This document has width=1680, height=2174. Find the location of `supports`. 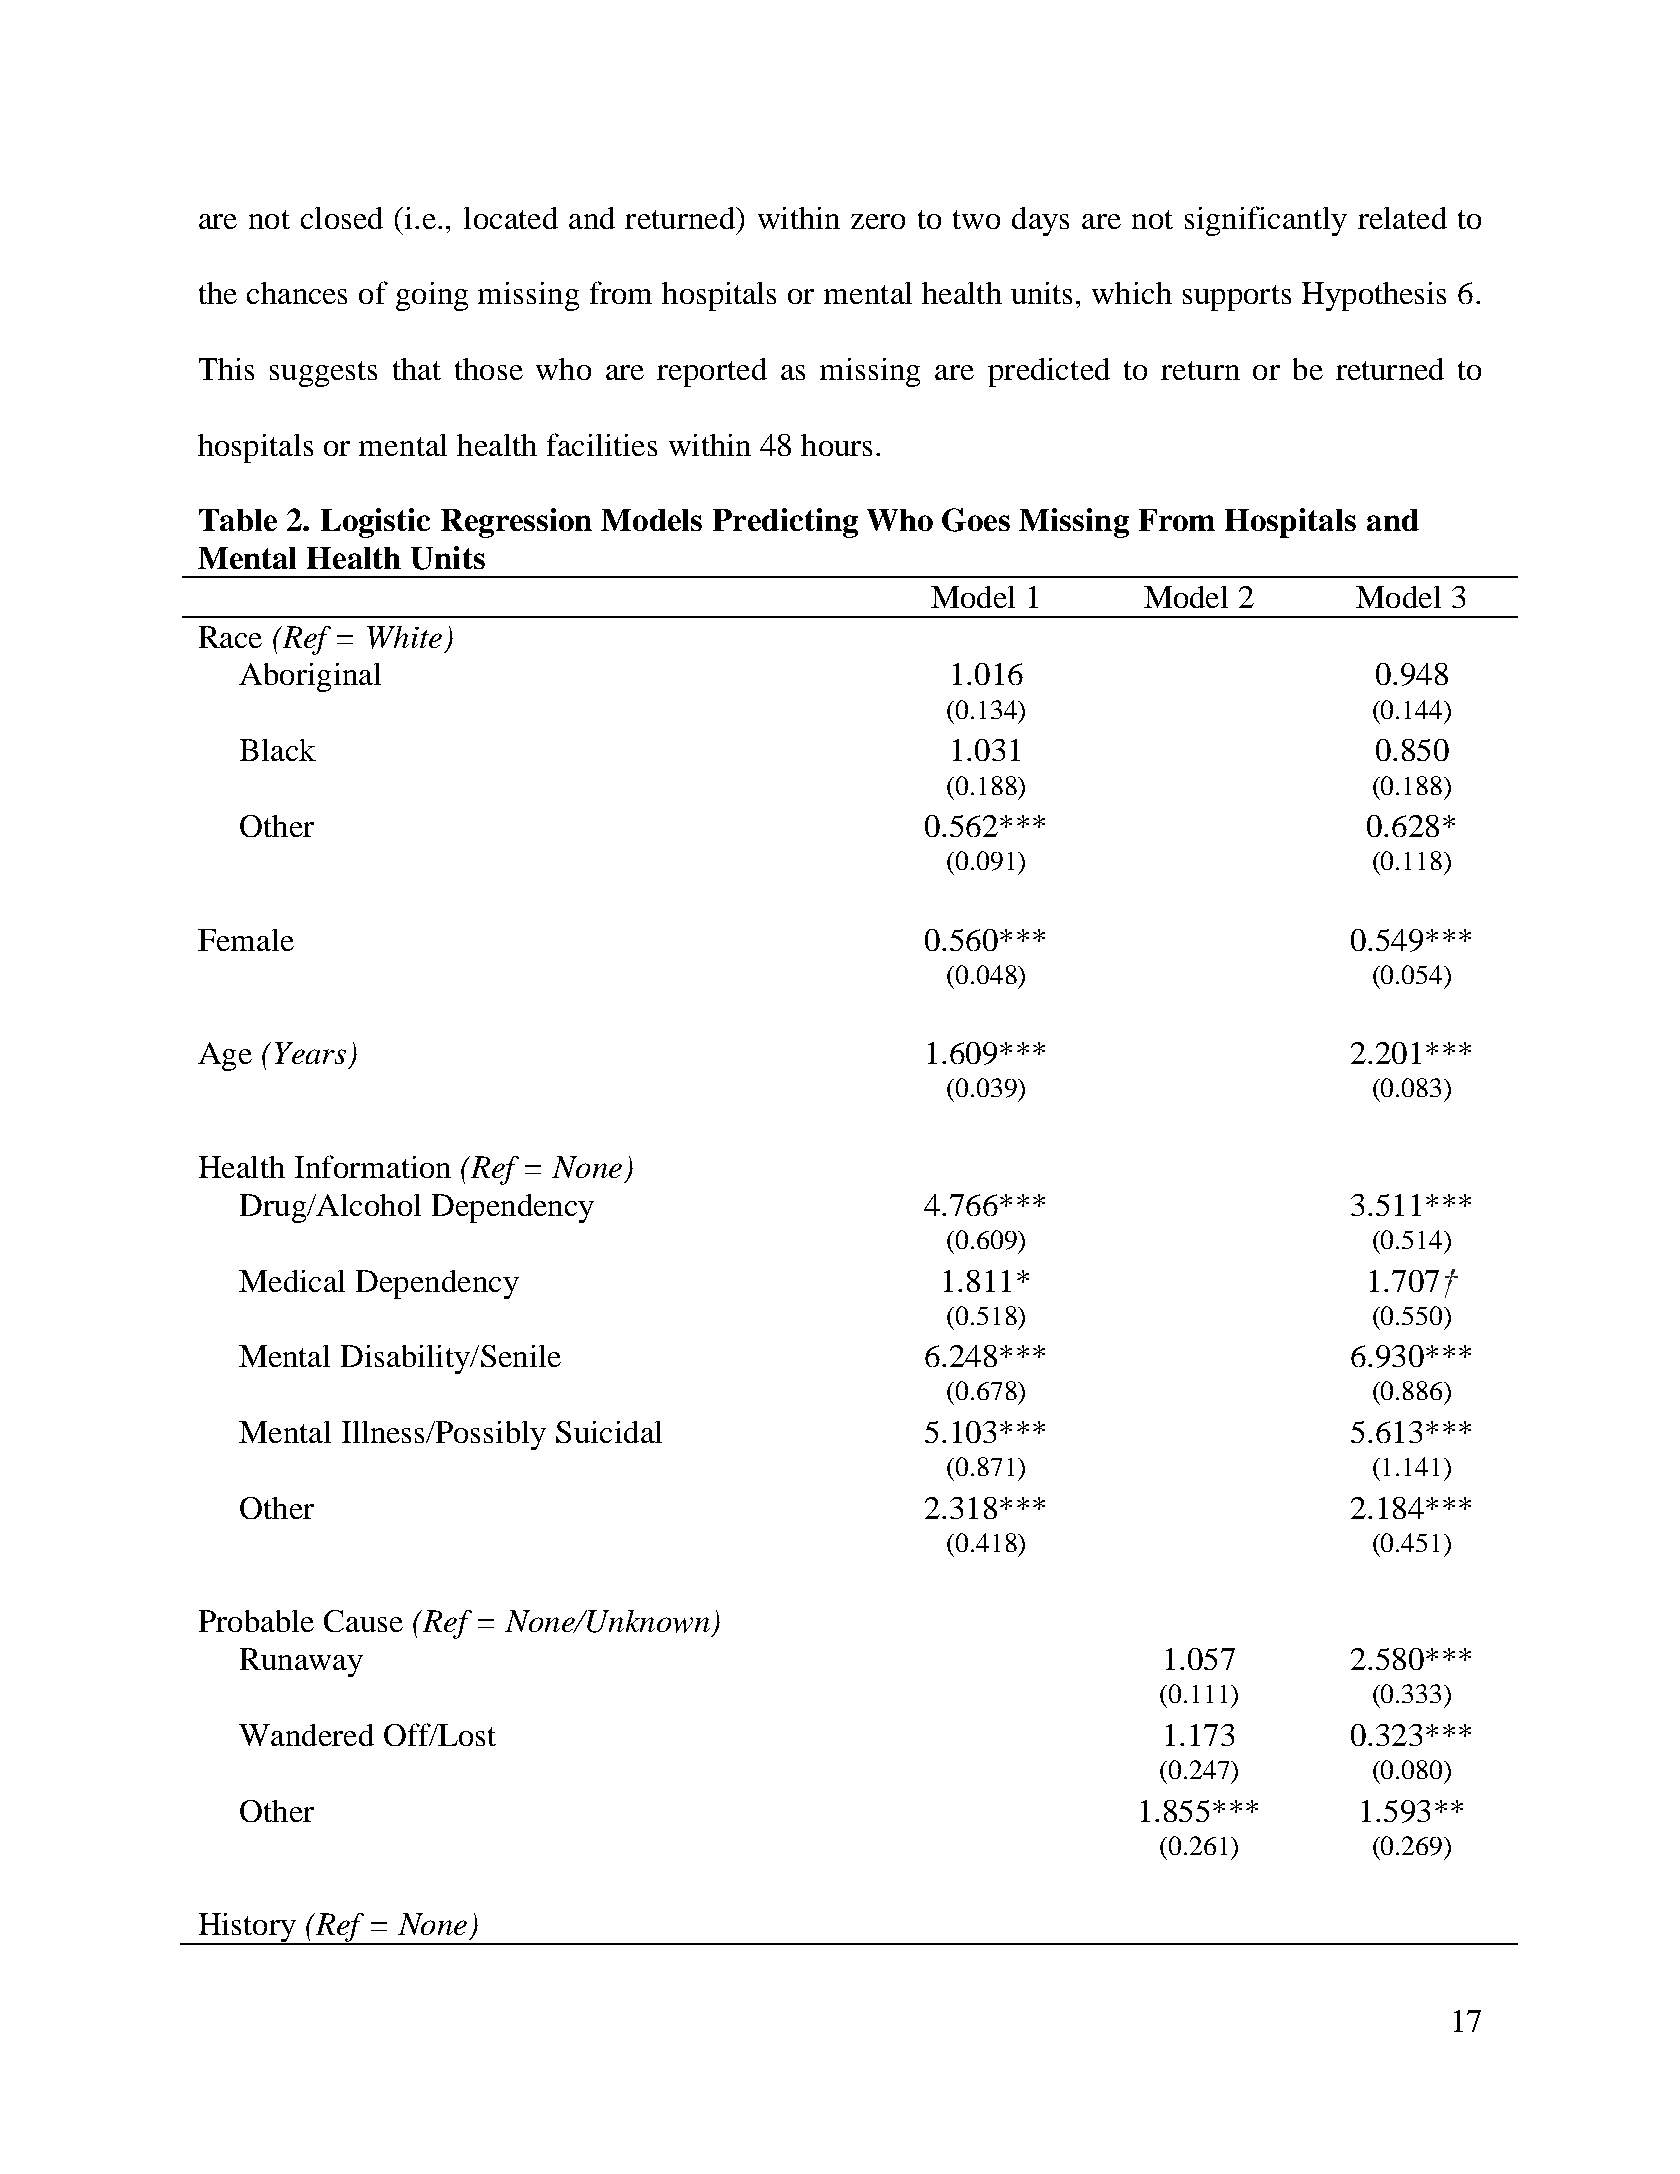

supports is located at coordinates (1237, 298).
